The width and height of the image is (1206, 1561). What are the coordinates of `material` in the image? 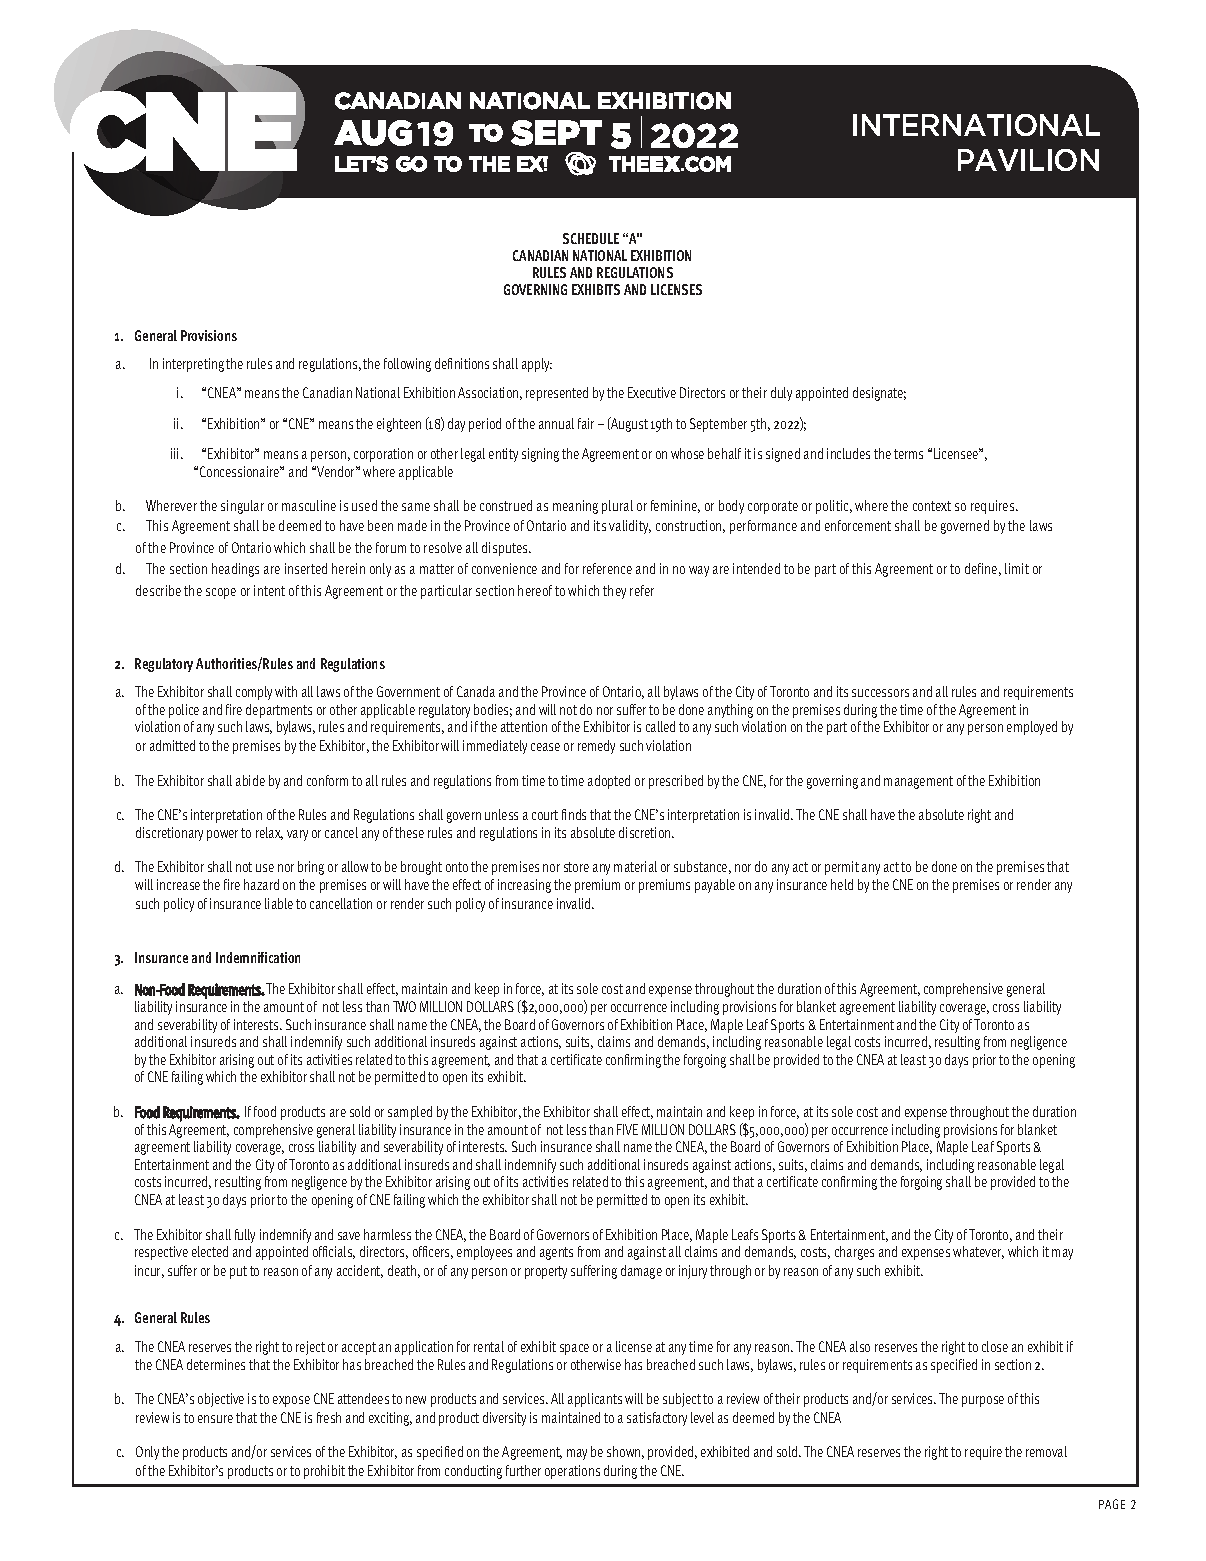 It's located at (635, 866).
